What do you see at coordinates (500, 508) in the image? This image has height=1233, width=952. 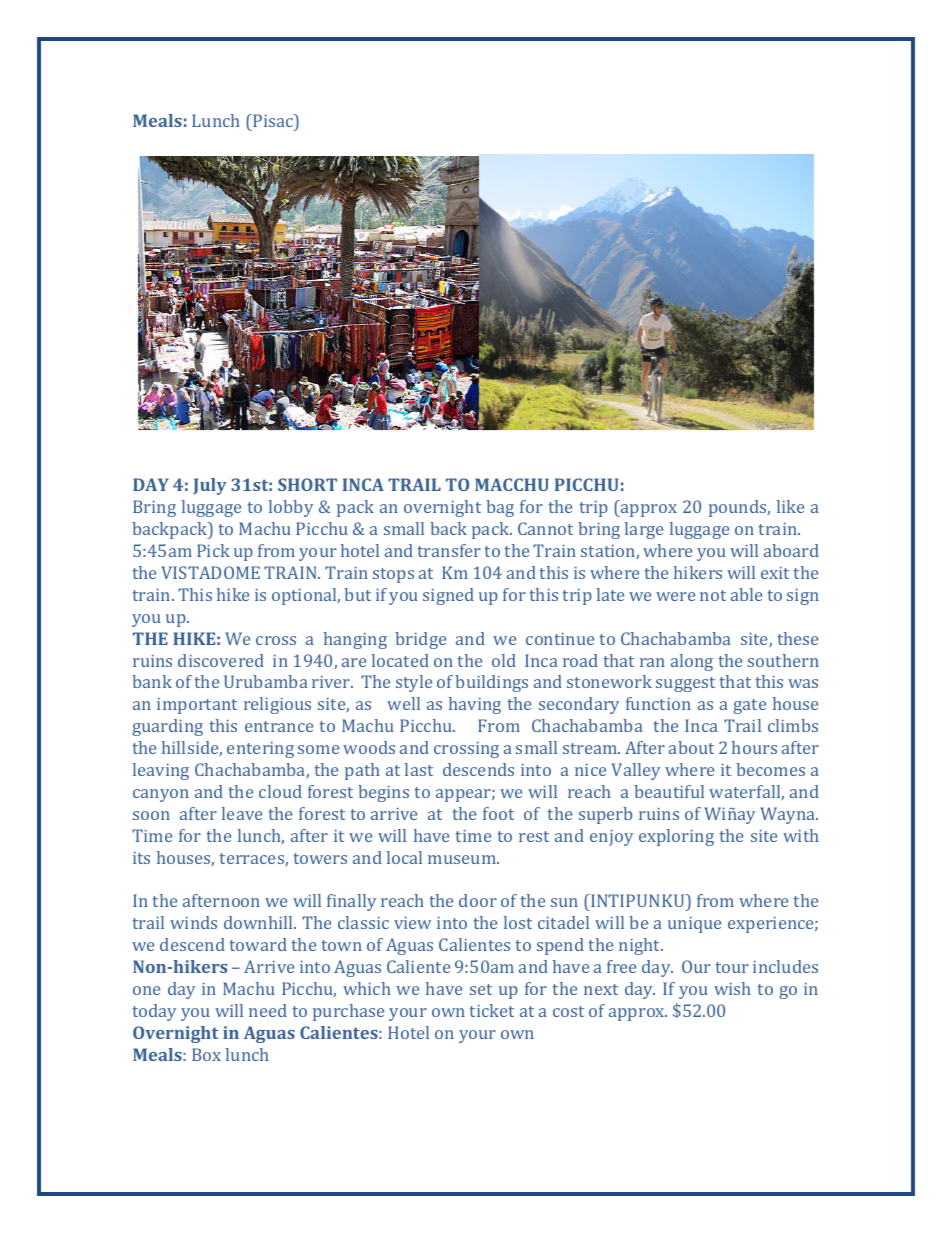 I see `bag` at bounding box center [500, 508].
